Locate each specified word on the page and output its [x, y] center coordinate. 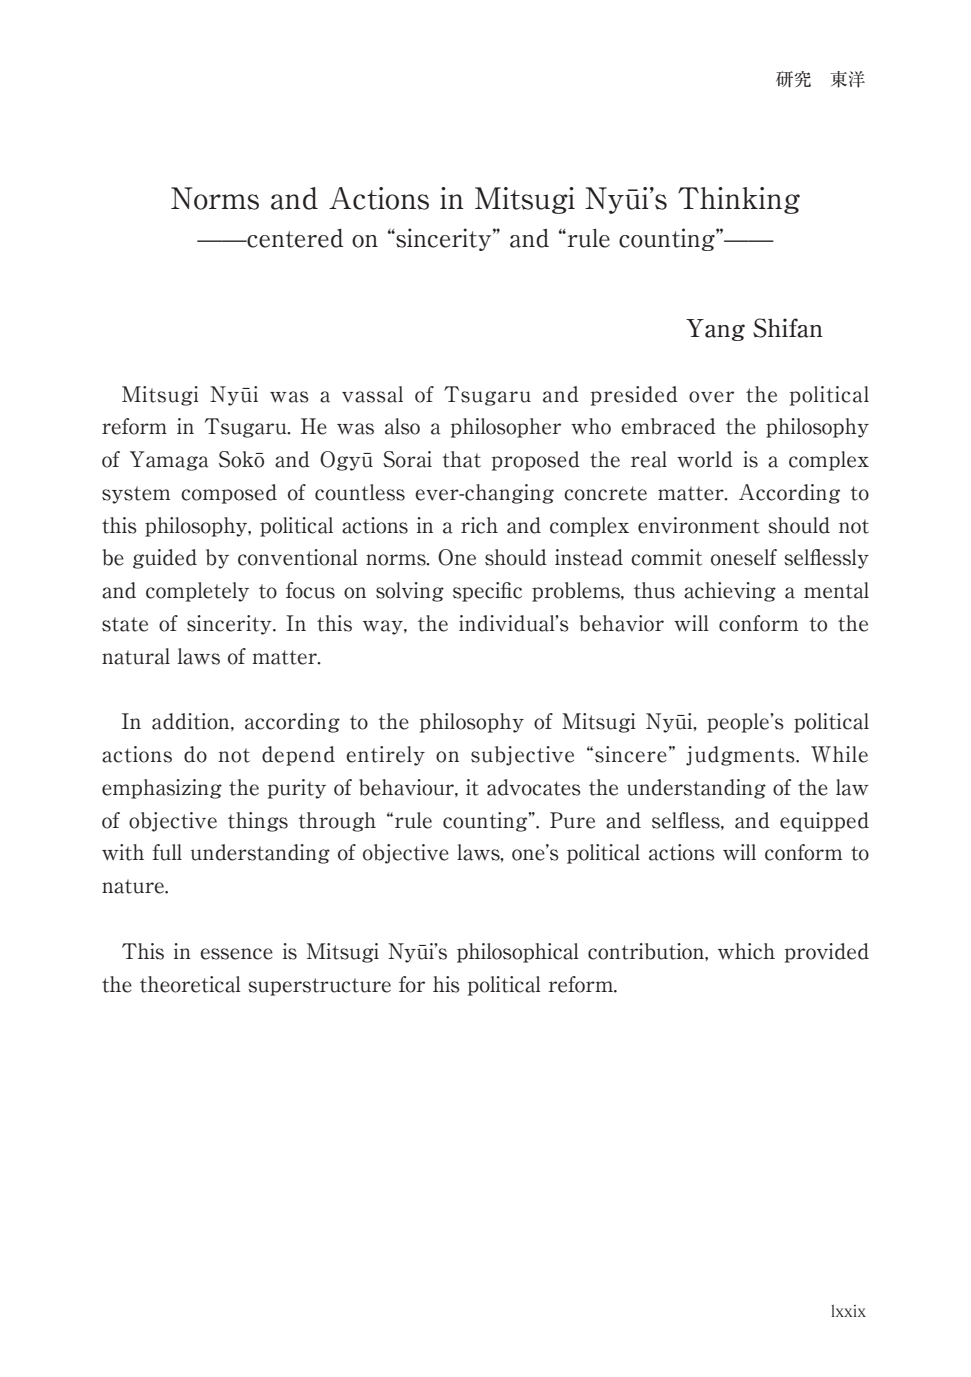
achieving [730, 592]
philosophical [518, 953]
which [746, 951]
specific [487, 592]
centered [294, 238]
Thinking [739, 200]
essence [236, 954]
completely [197, 592]
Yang [715, 330]
